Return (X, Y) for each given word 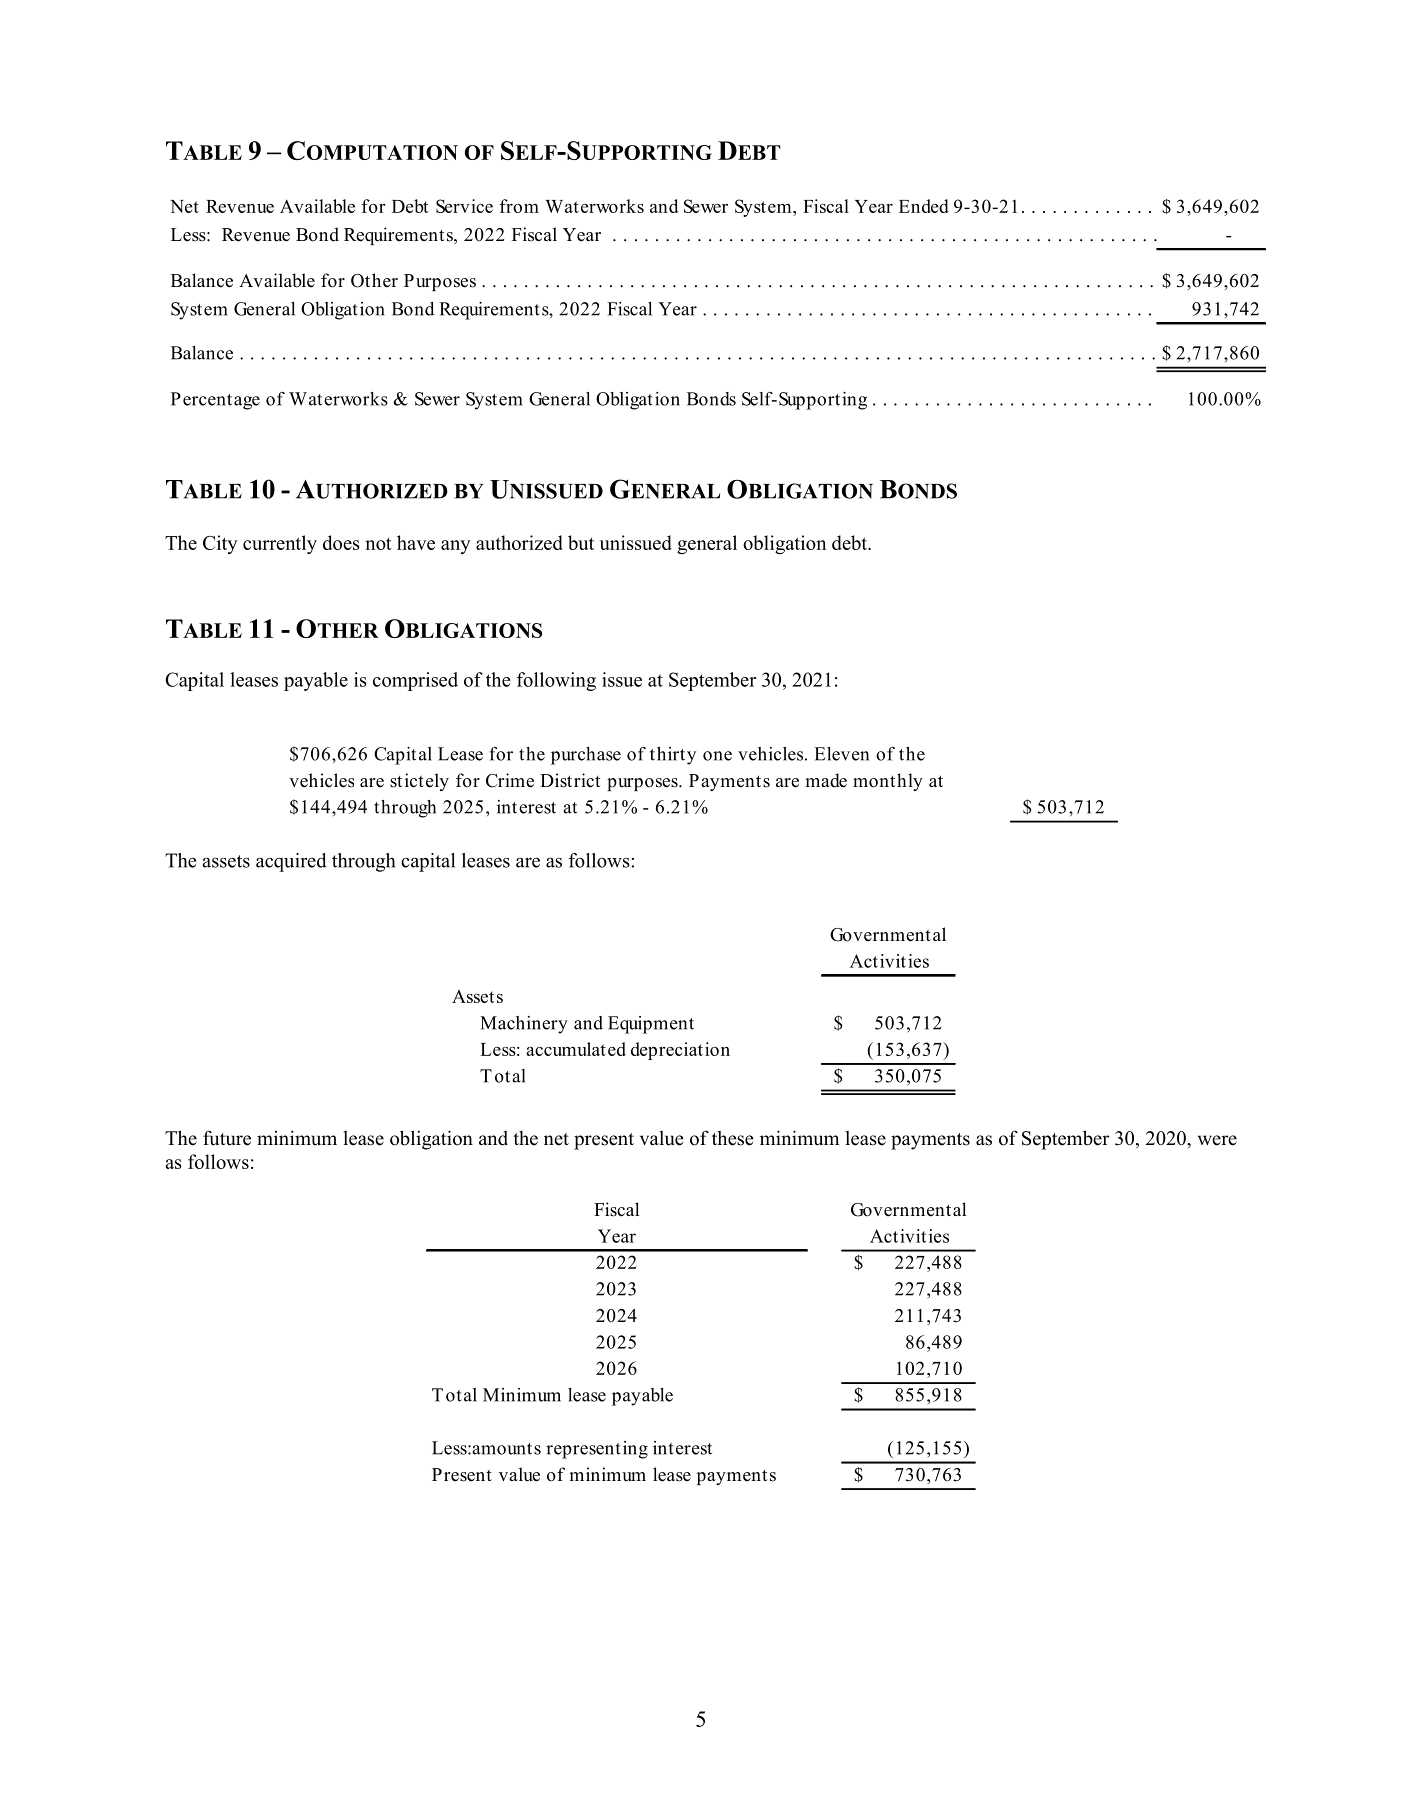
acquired (291, 862)
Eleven (841, 754)
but (581, 542)
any (455, 547)
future (227, 1138)
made (826, 780)
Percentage (215, 401)
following (556, 681)
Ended (924, 206)
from (519, 206)
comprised (415, 681)
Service (464, 206)
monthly (888, 782)
